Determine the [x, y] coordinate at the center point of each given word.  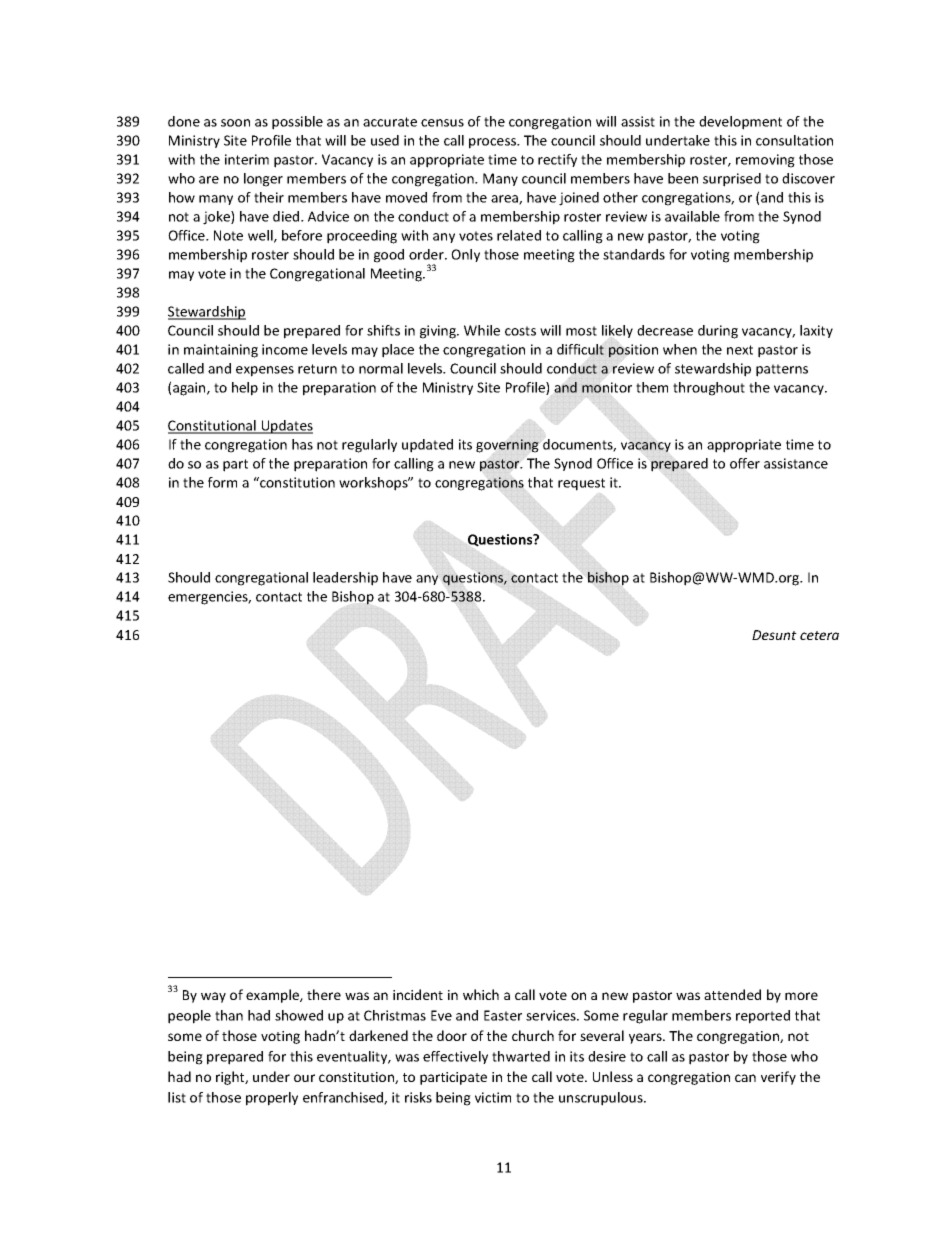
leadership [345, 579]
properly [272, 1099]
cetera [819, 635]
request [581, 484]
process [493, 143]
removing [765, 161]
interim [247, 159]
